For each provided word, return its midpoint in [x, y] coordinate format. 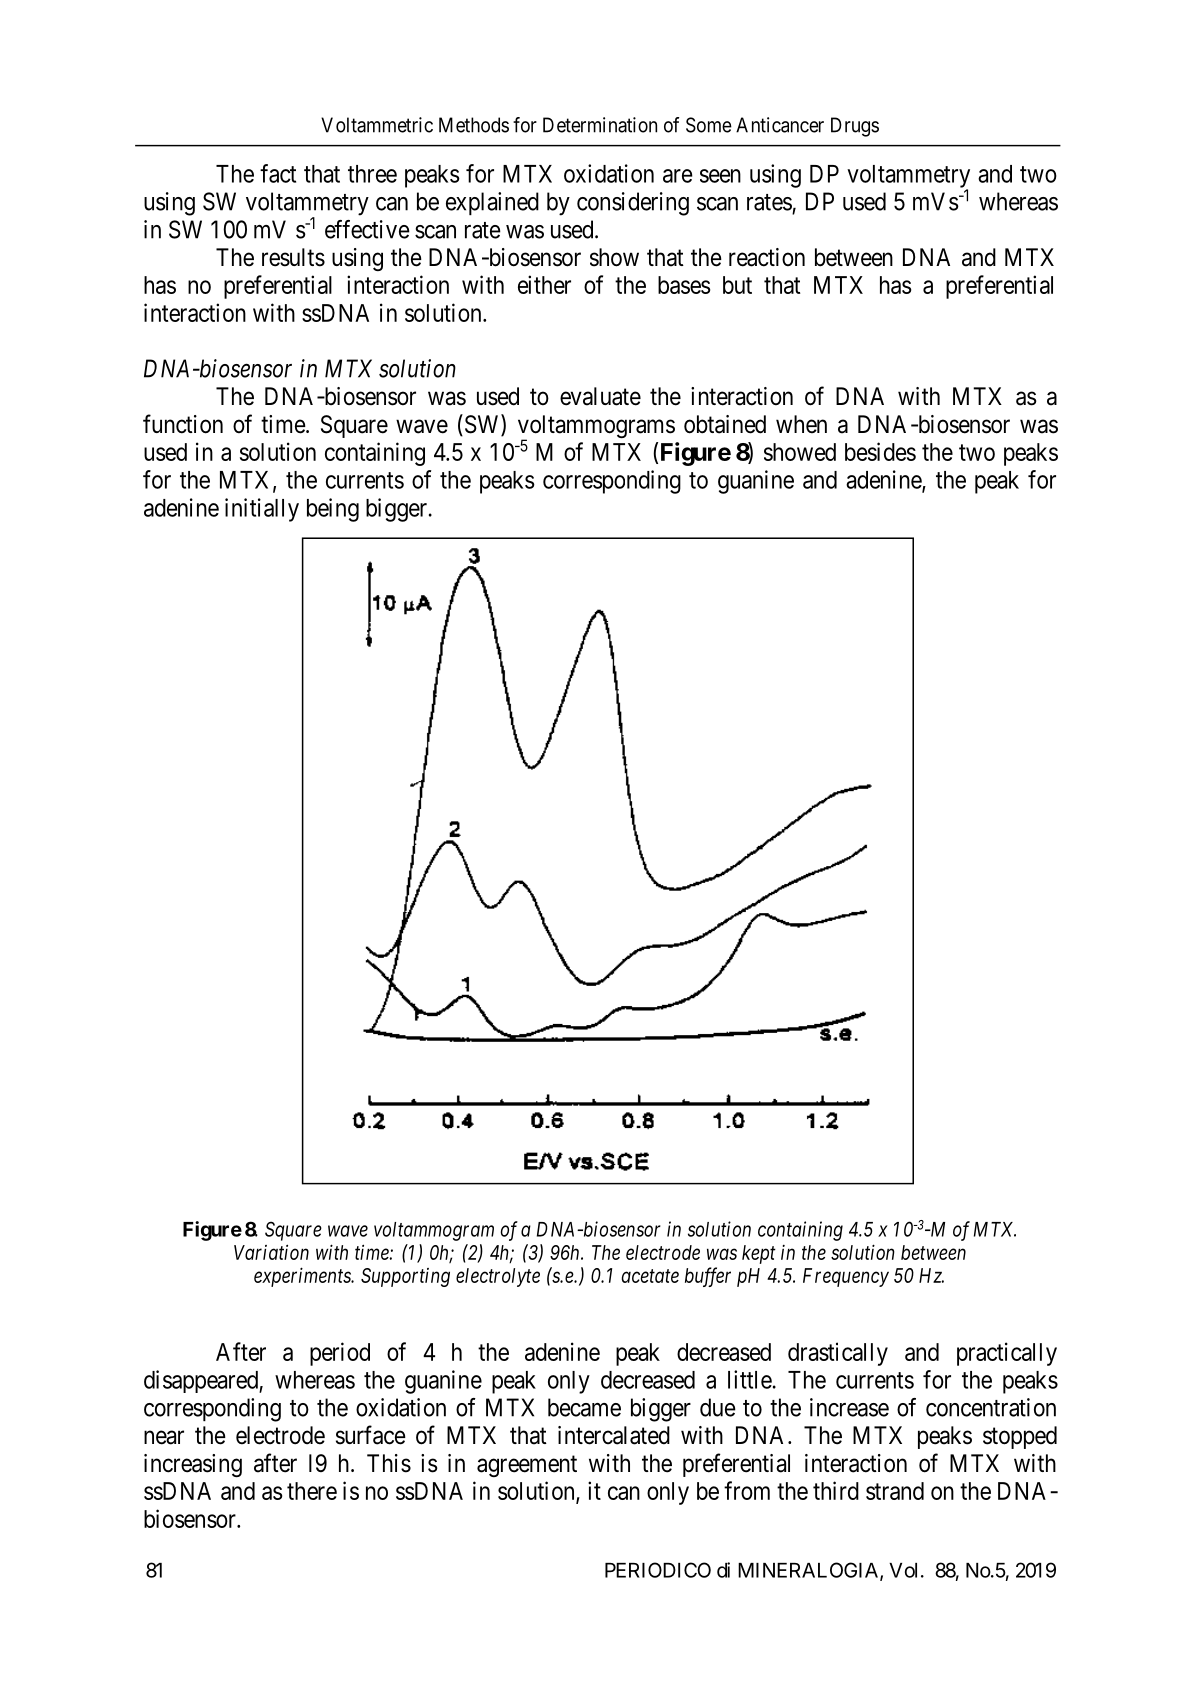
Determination [600, 125]
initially [262, 510]
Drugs [855, 127]
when [801, 424]
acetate [650, 1276]
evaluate [600, 396]
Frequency [846, 1277]
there [312, 1491]
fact [278, 173]
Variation [271, 1252]
